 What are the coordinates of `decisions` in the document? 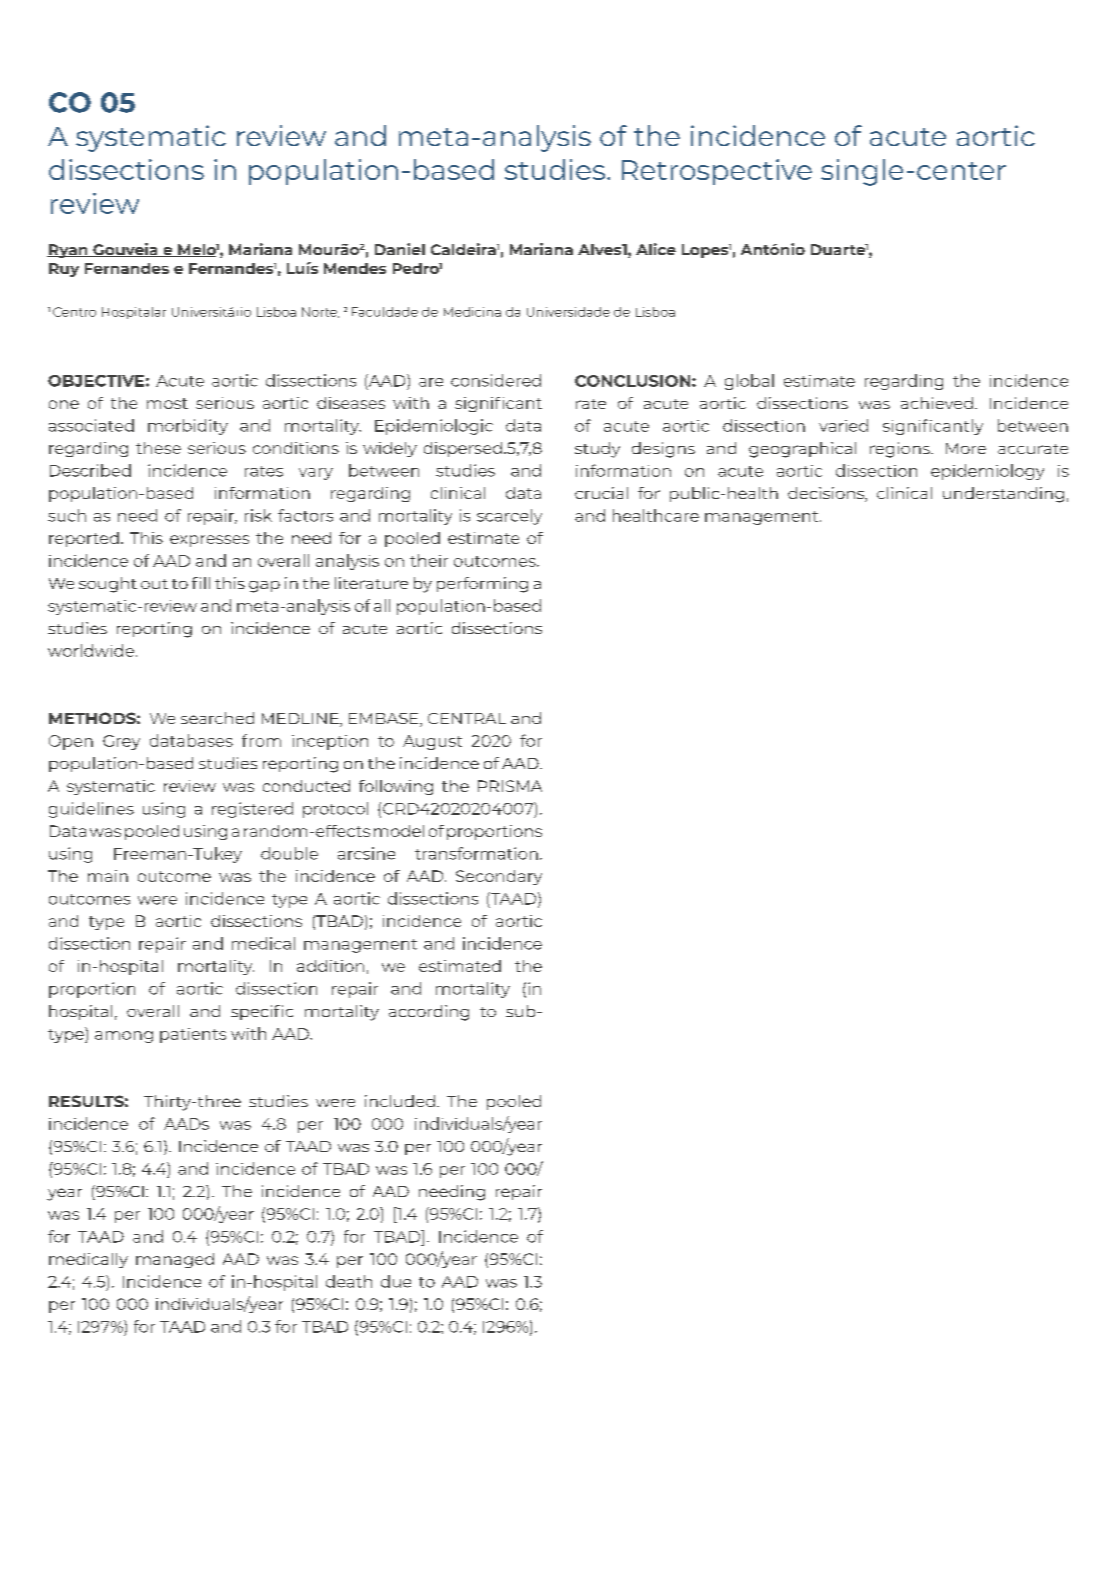 It's located at (827, 494).
